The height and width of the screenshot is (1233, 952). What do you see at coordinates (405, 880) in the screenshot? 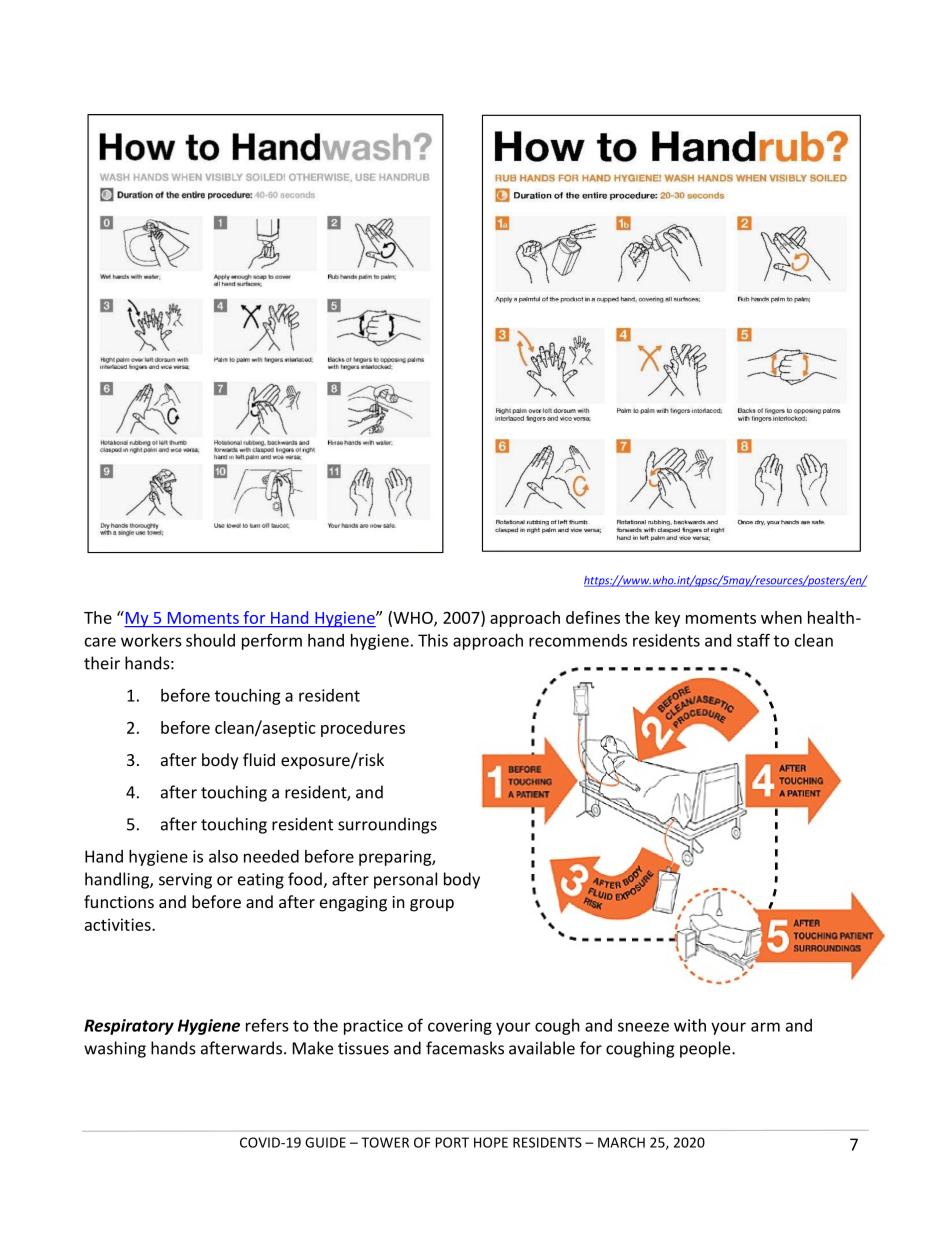
I see `personal` at bounding box center [405, 880].
